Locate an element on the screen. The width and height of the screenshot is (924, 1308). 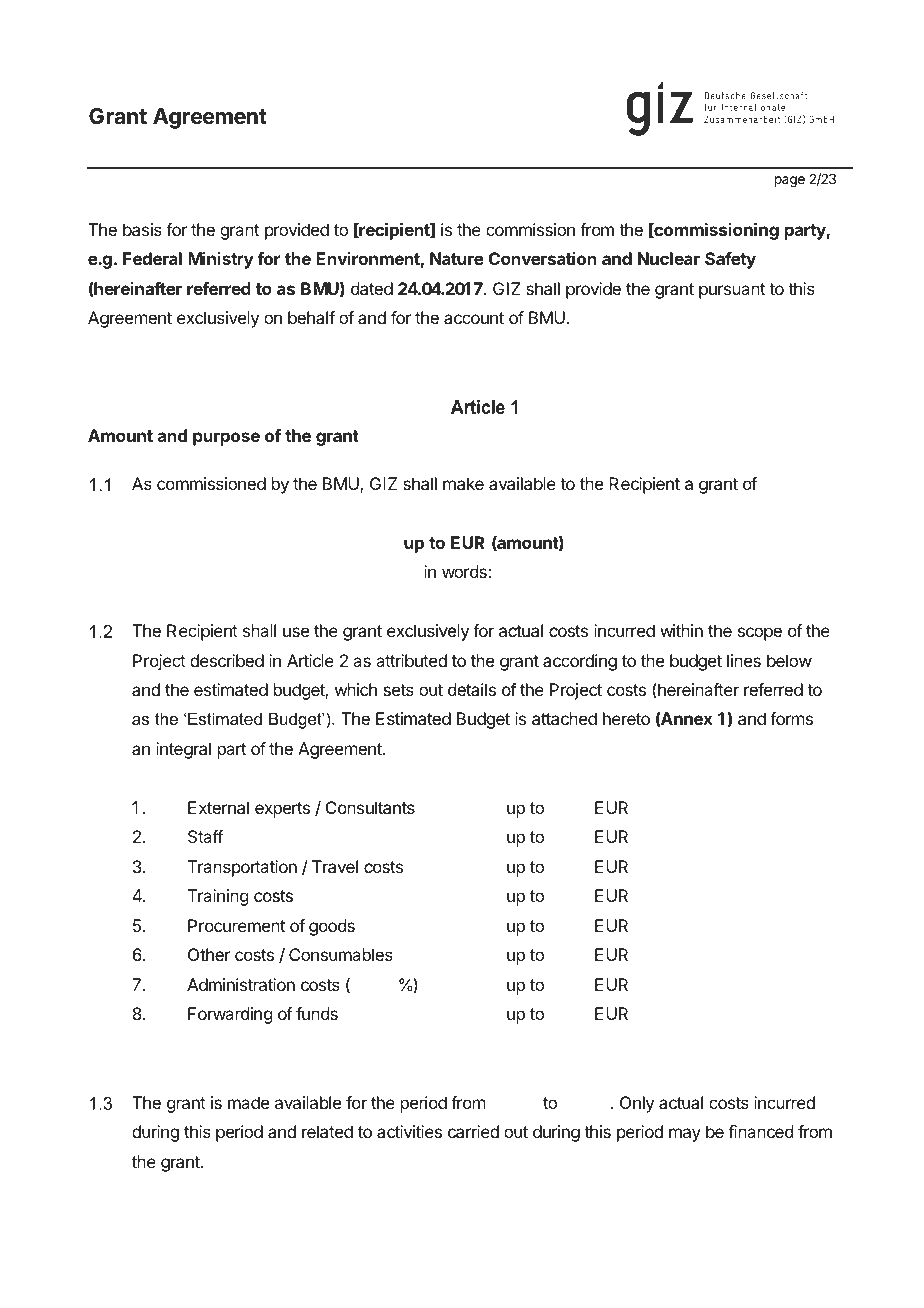
within is located at coordinates (681, 630).
